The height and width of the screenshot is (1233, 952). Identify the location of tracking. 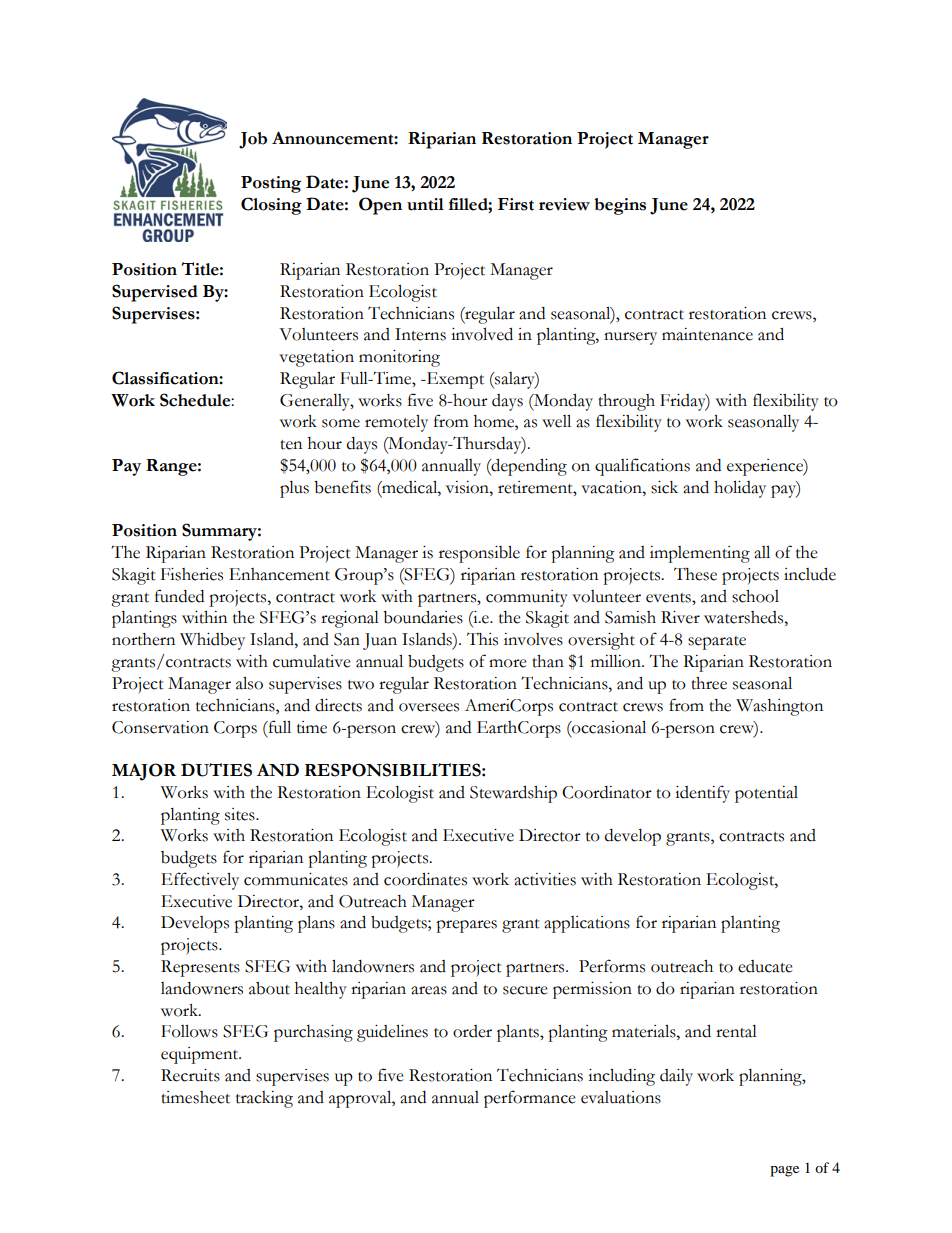
(264, 1099).
